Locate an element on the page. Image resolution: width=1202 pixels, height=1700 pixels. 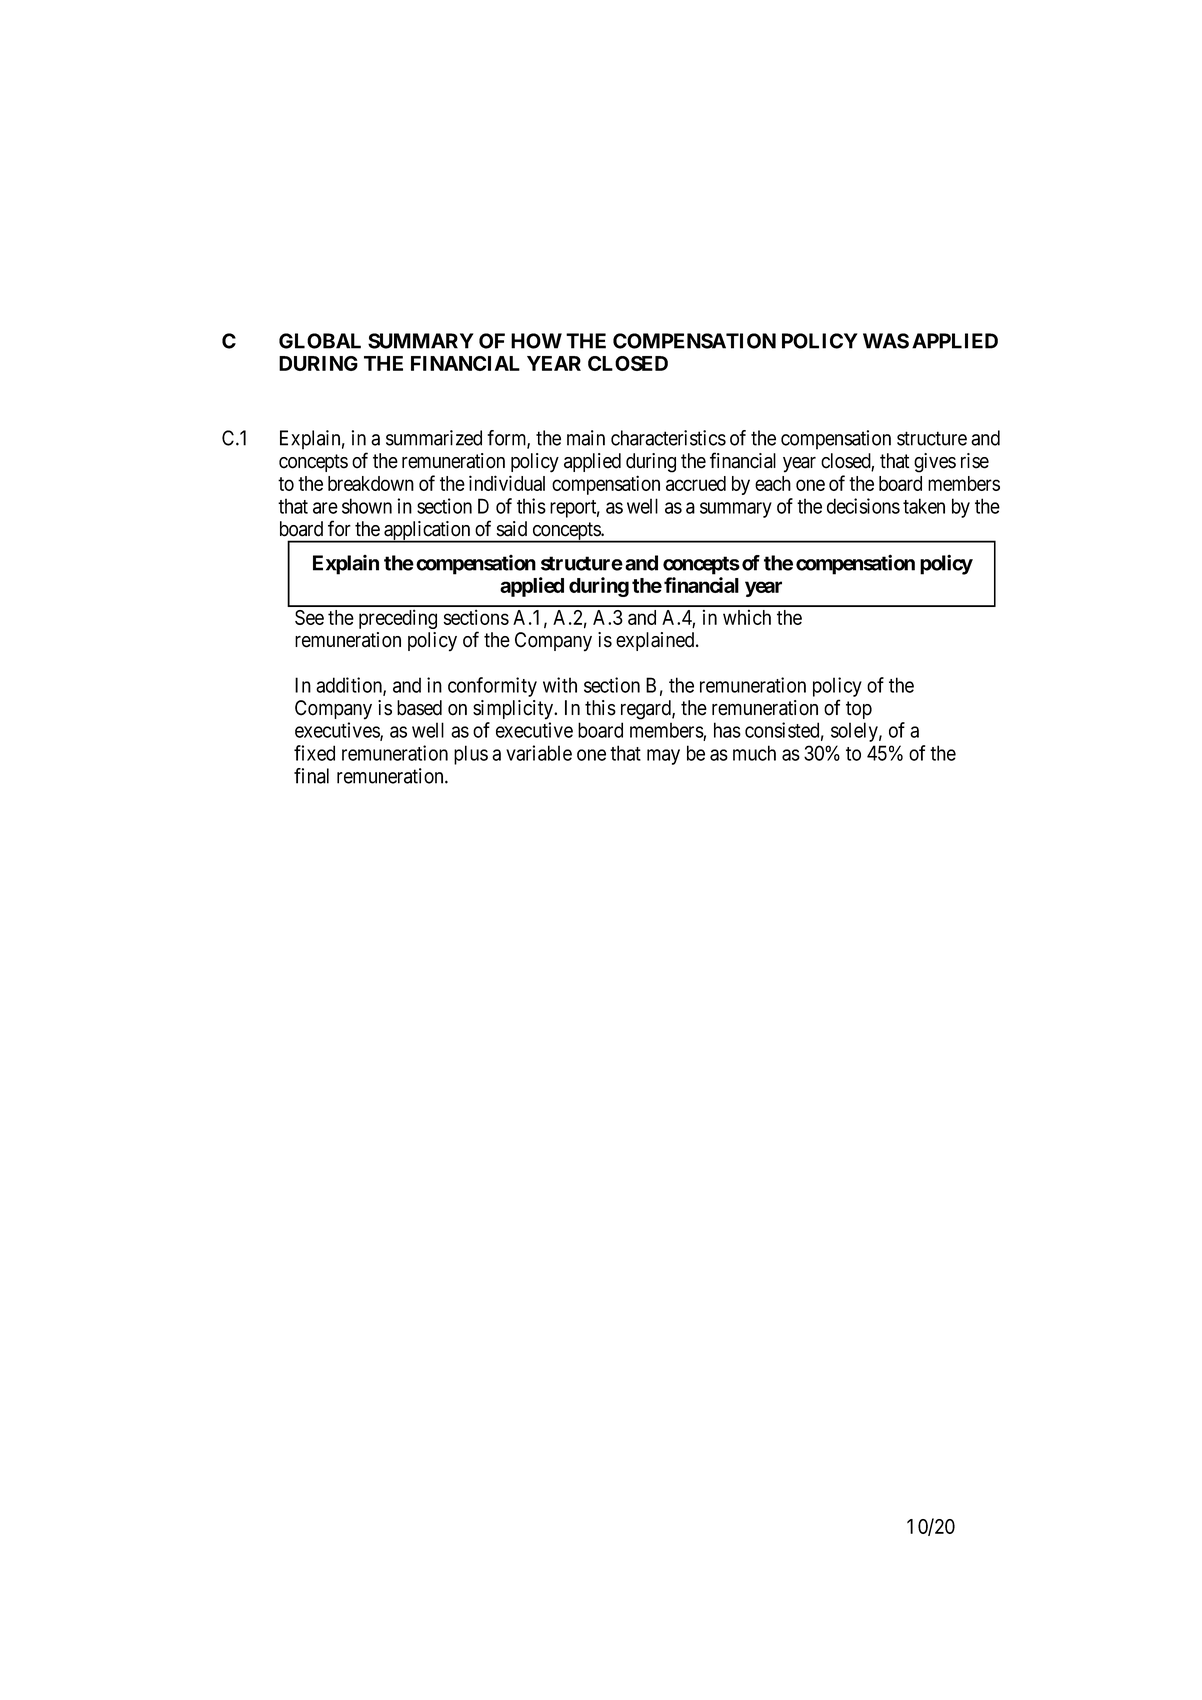
characteristics is located at coordinates (668, 438).
